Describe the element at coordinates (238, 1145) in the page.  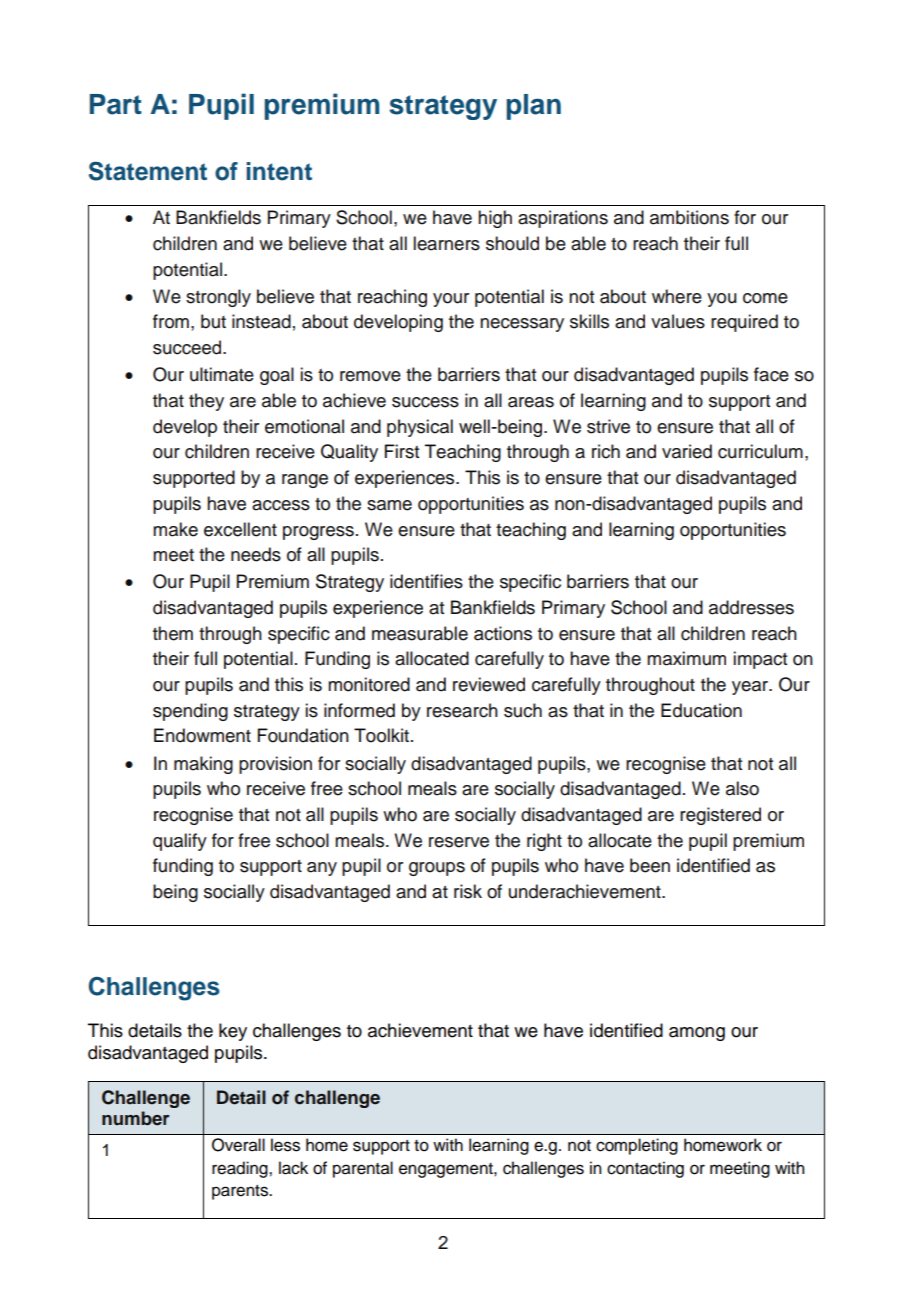
I see `Overall` at that location.
